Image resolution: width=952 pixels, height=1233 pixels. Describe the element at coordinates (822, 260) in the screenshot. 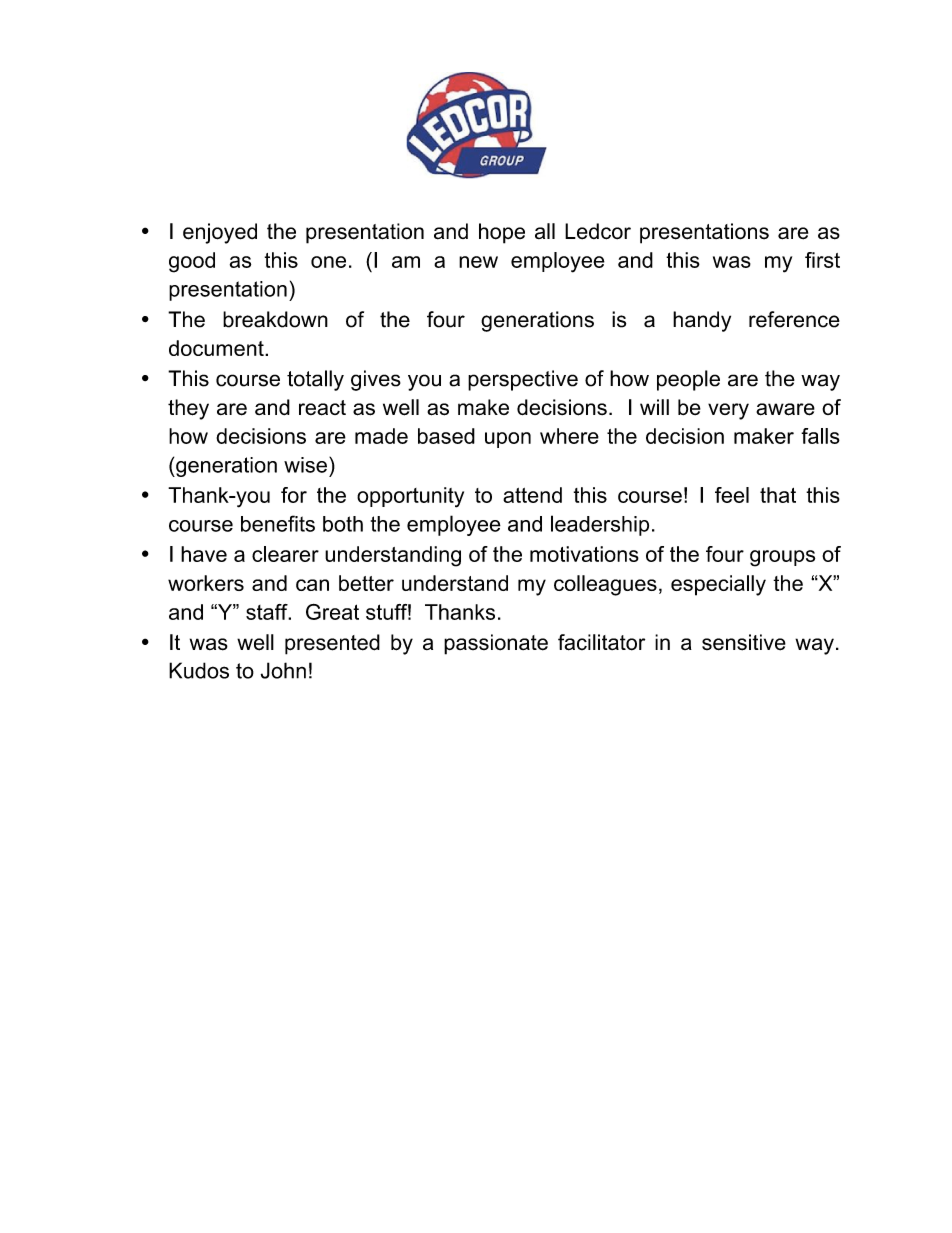

I see `first` at that location.
